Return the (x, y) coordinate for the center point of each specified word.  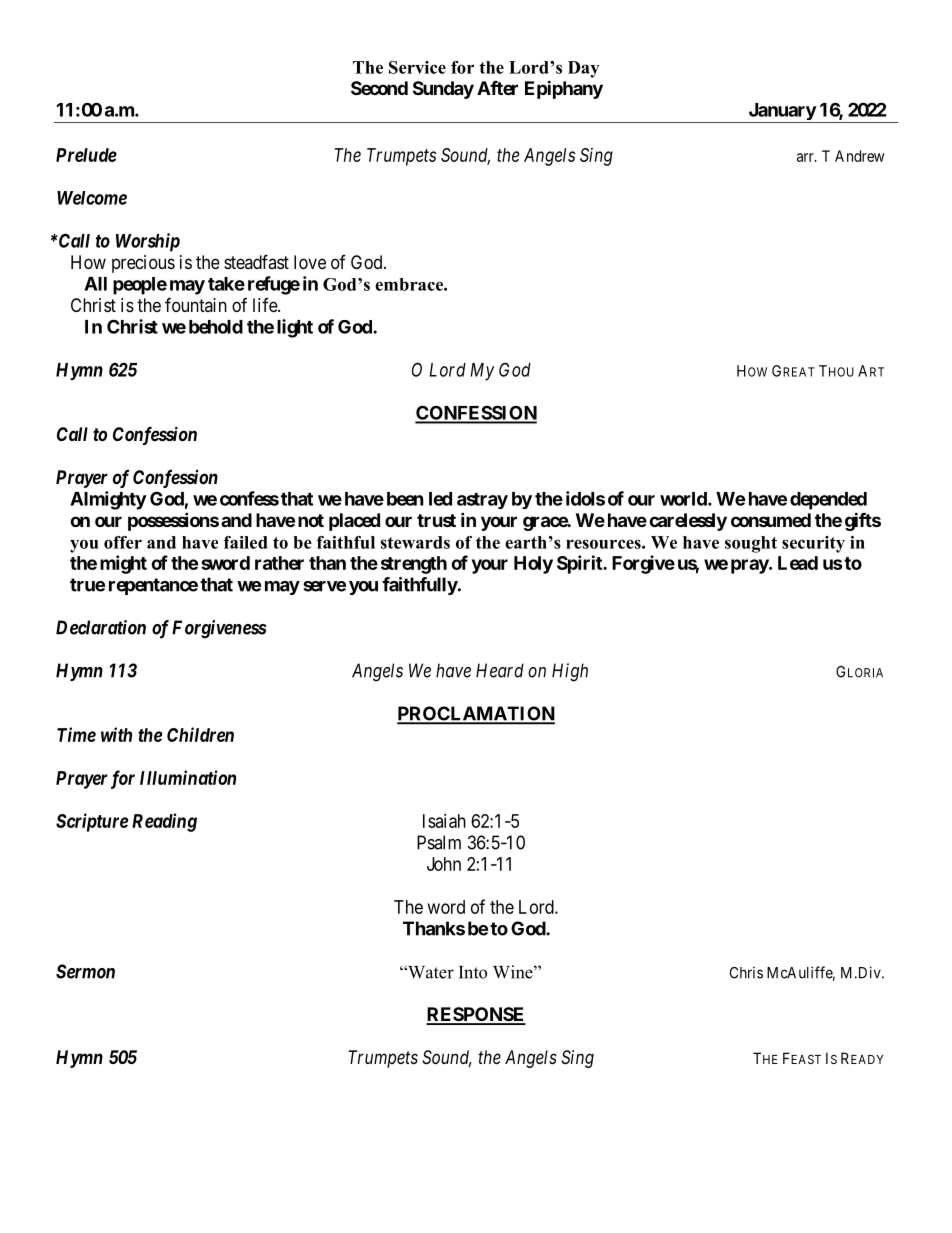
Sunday (443, 90)
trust (436, 520)
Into (473, 972)
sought (751, 544)
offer (123, 542)
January (781, 113)
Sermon (85, 971)
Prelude (86, 155)
